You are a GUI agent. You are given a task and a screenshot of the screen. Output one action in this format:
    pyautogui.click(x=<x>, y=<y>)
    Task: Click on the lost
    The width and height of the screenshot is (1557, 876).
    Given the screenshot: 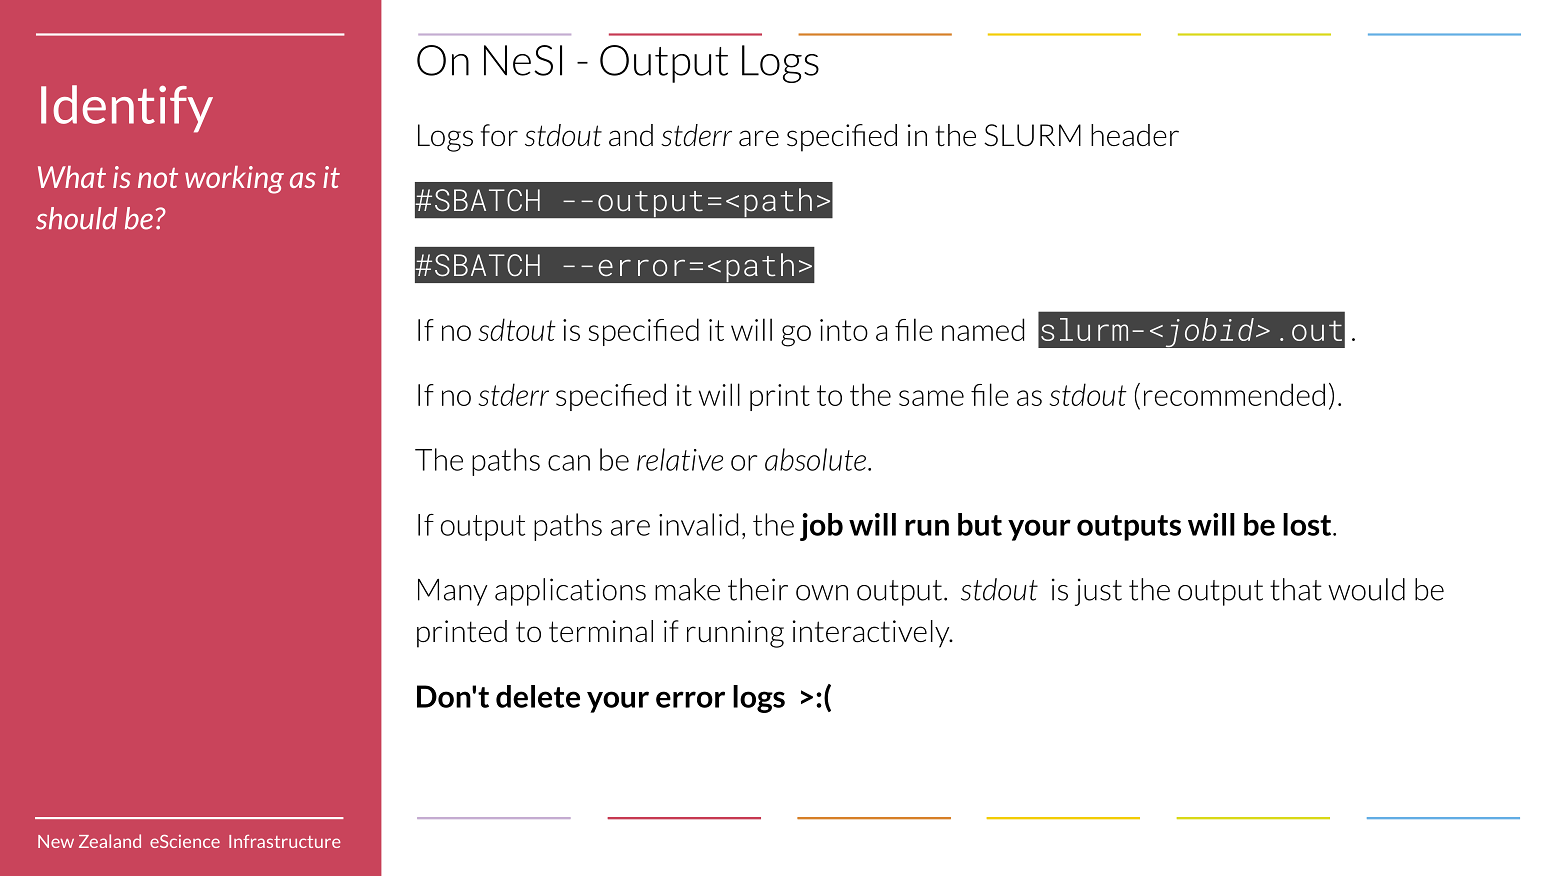 What is the action you would take?
    pyautogui.click(x=1308, y=524)
